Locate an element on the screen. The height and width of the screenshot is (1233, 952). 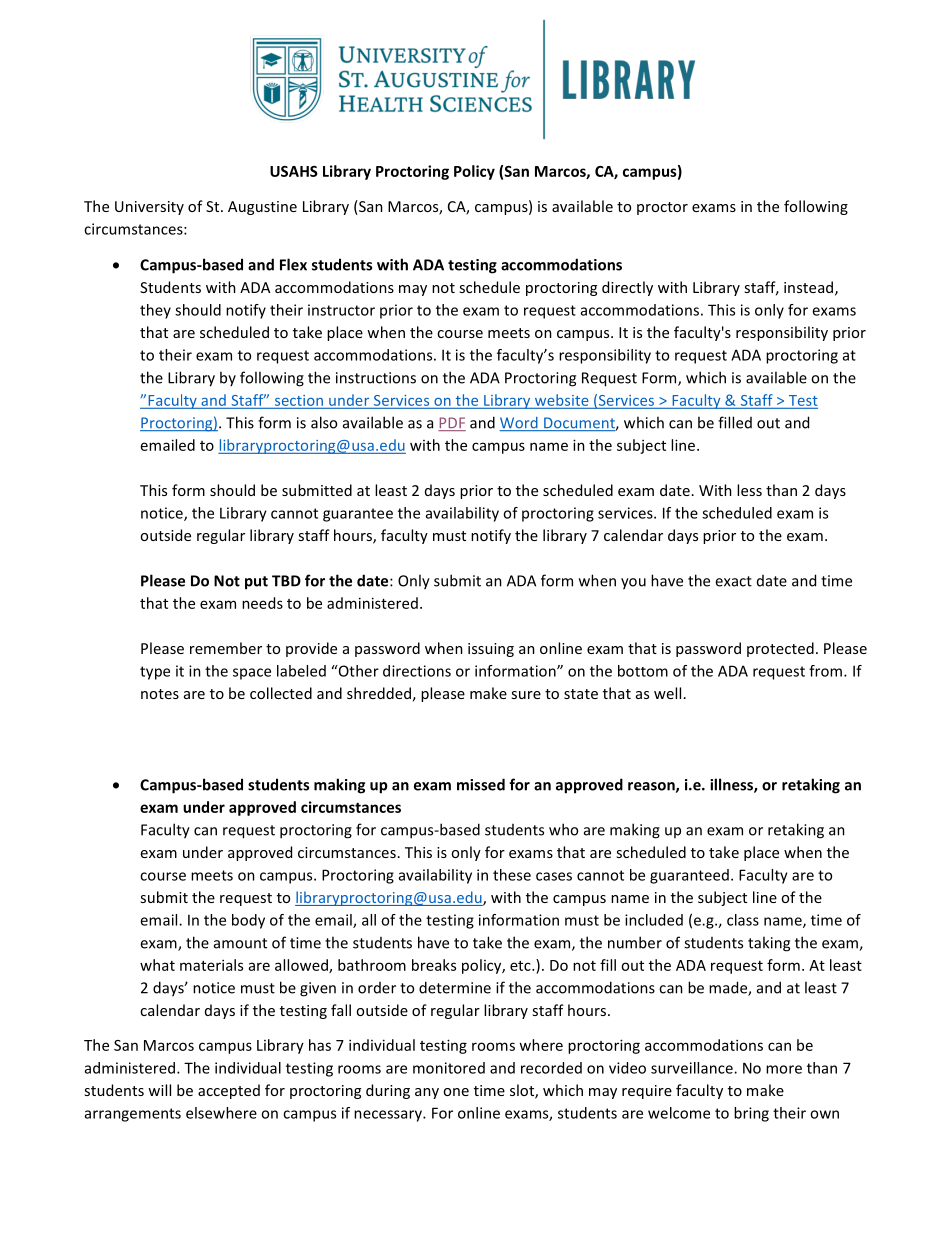
section is located at coordinates (299, 400).
